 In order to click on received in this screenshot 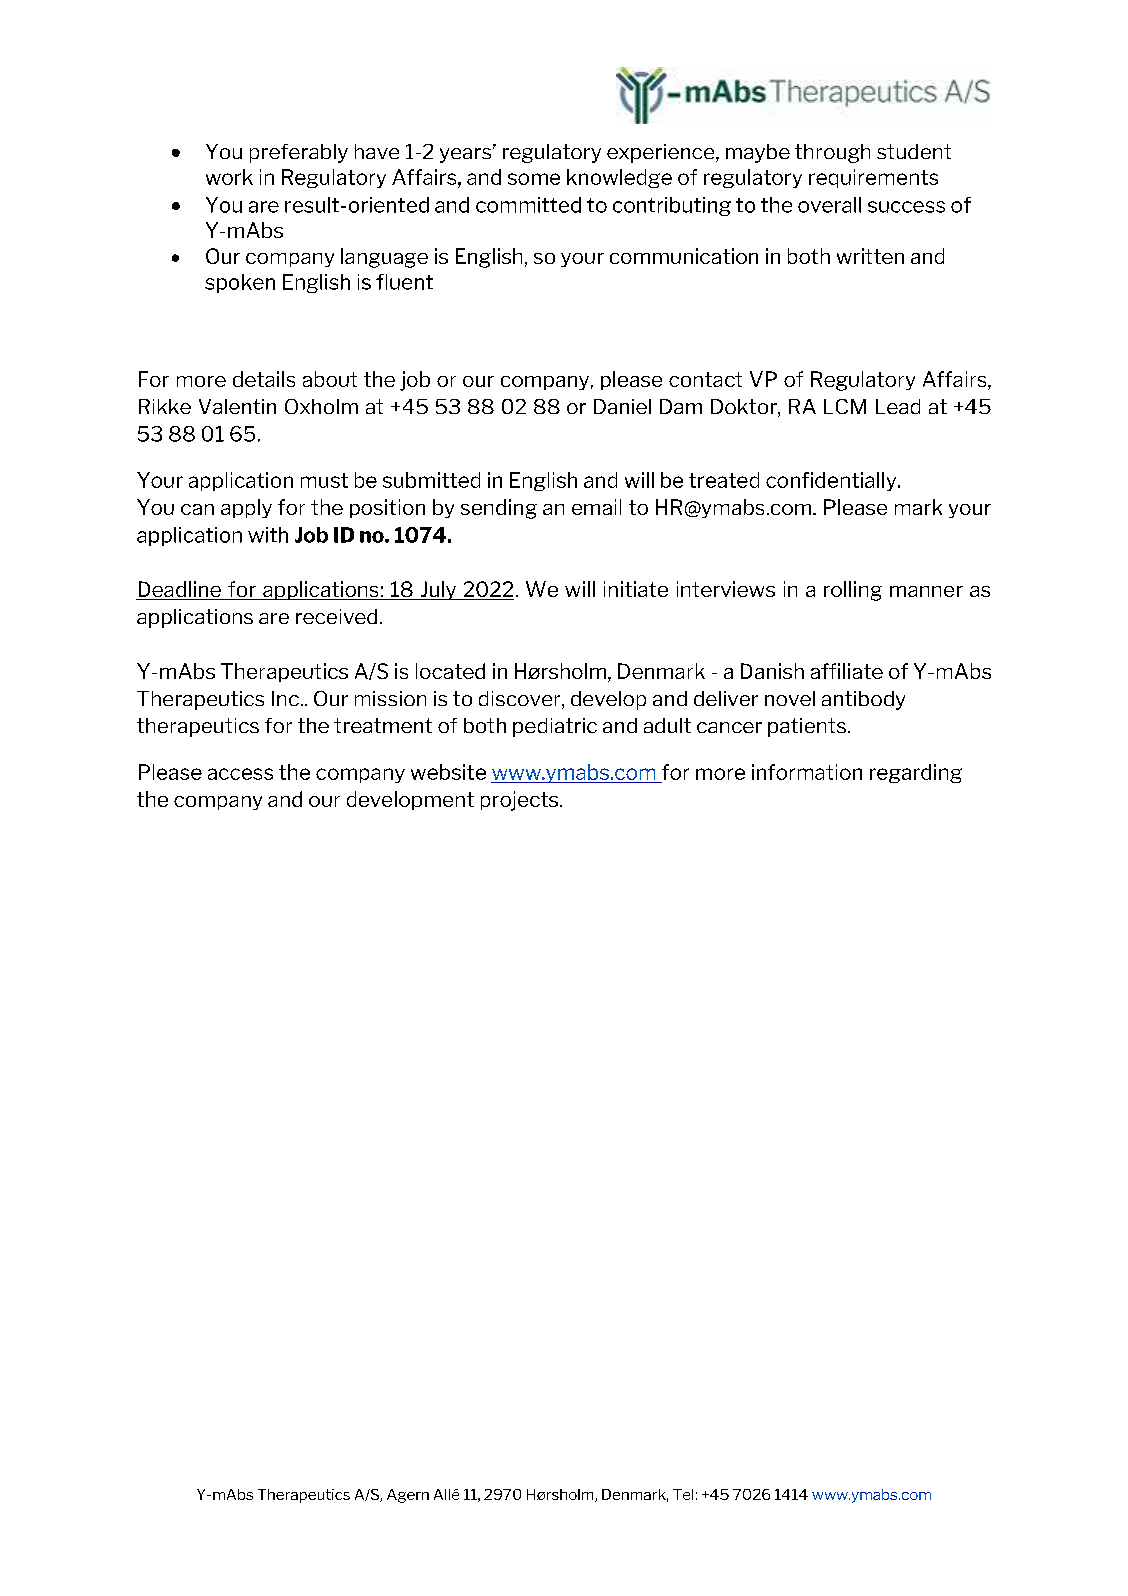, I will do `click(336, 616)`.
